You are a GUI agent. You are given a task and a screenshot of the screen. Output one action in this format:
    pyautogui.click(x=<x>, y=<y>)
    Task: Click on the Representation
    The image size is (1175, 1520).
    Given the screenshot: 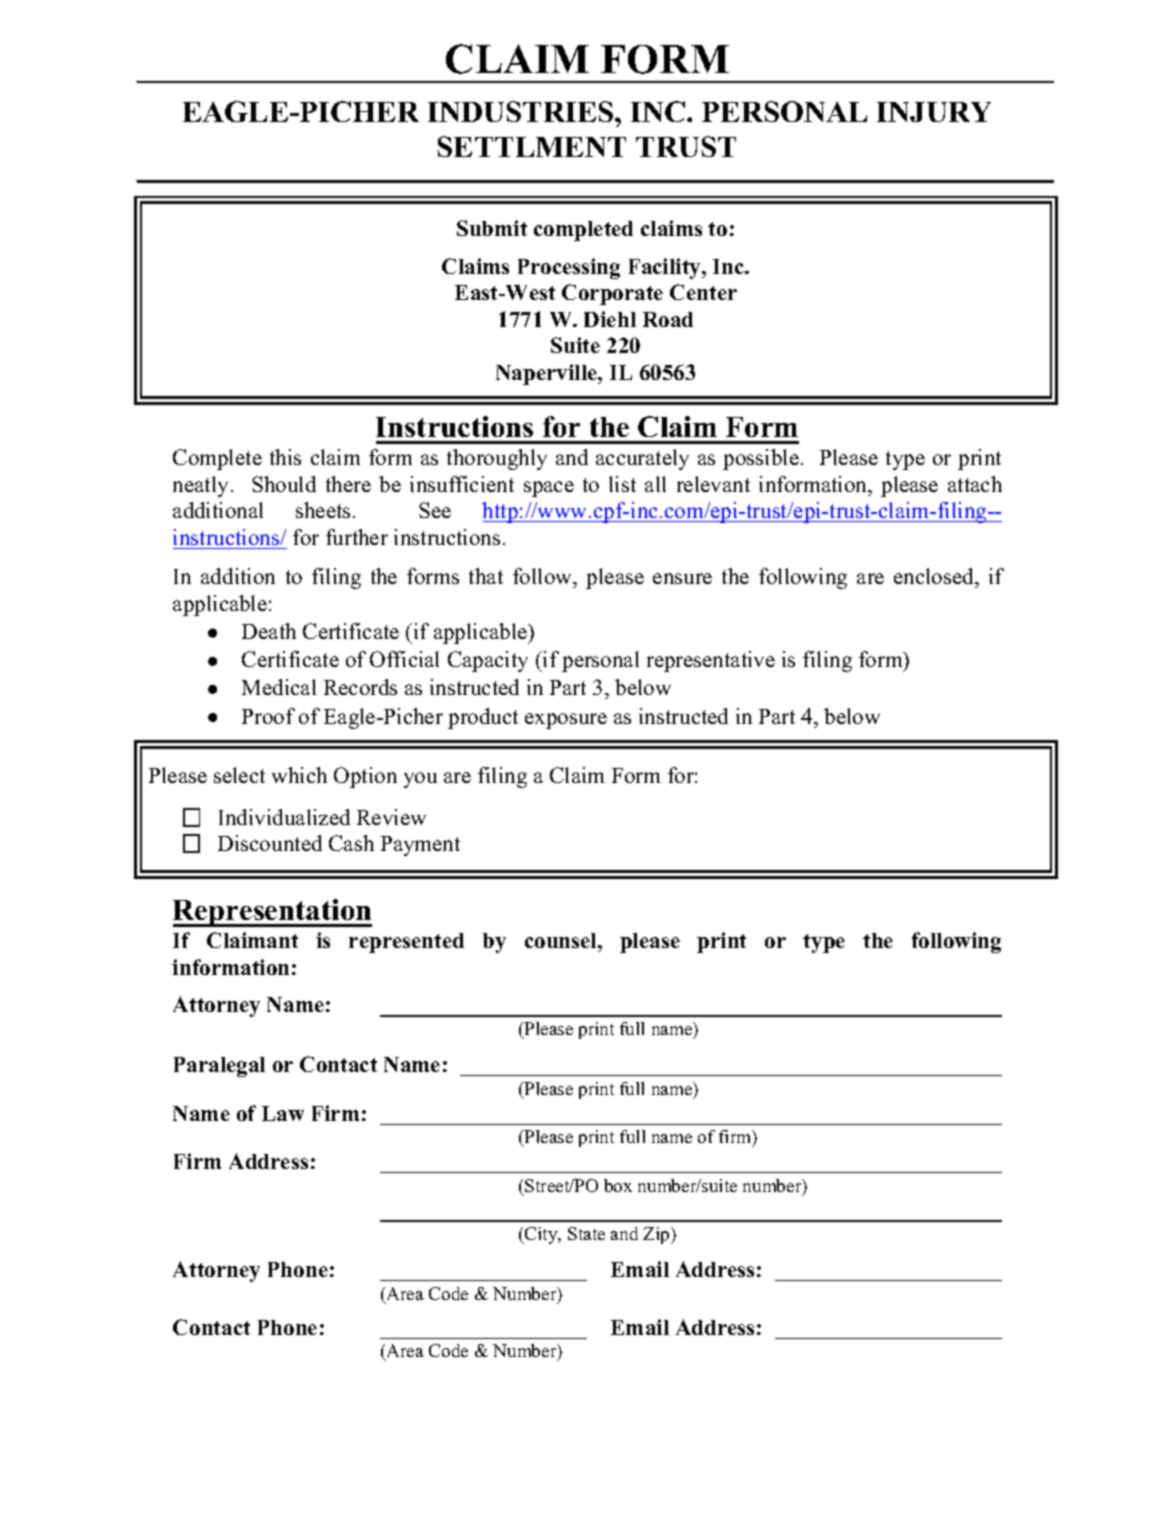 What is the action you would take?
    pyautogui.click(x=272, y=913)
